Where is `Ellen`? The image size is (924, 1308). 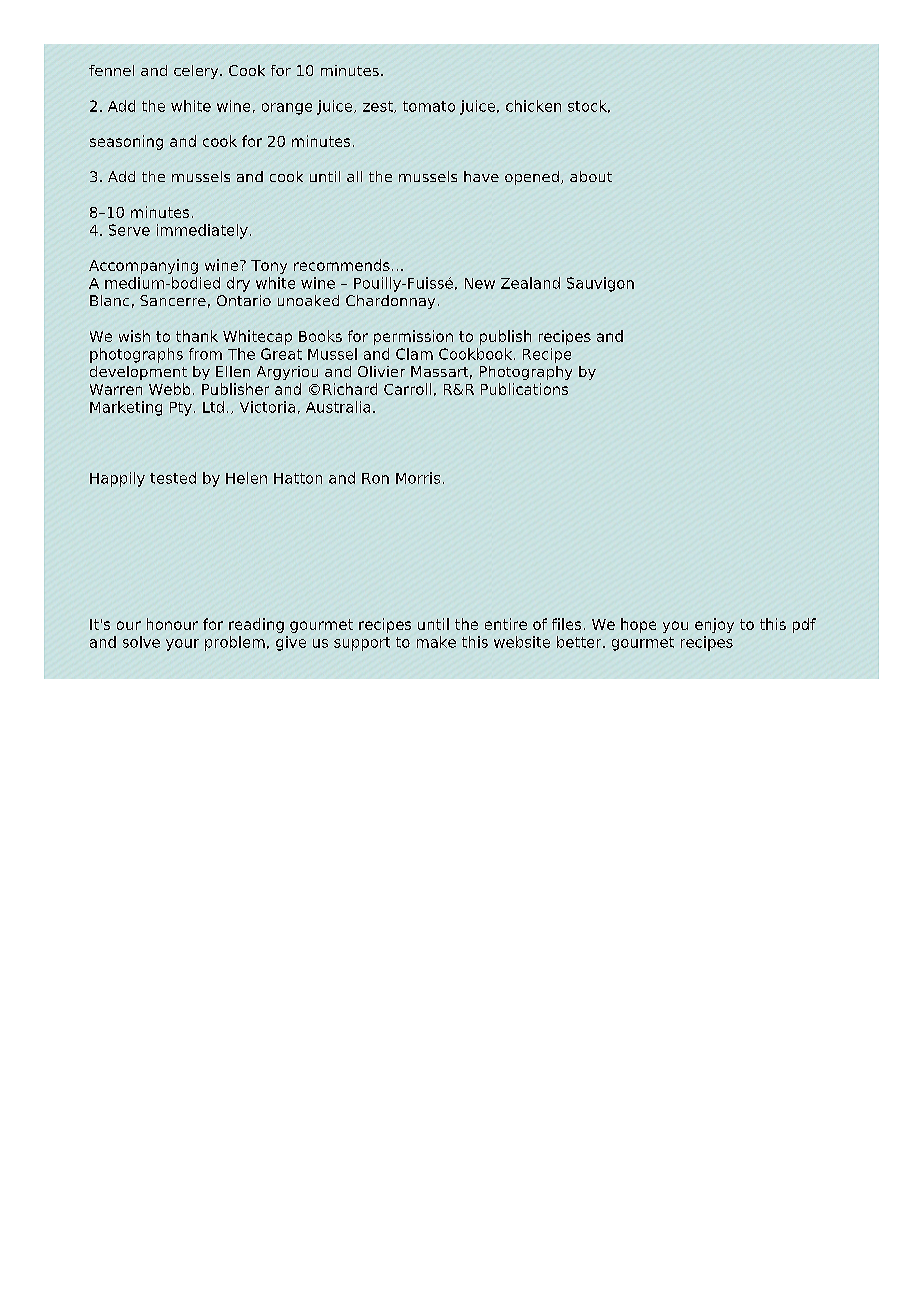
Ellen is located at coordinates (233, 371).
